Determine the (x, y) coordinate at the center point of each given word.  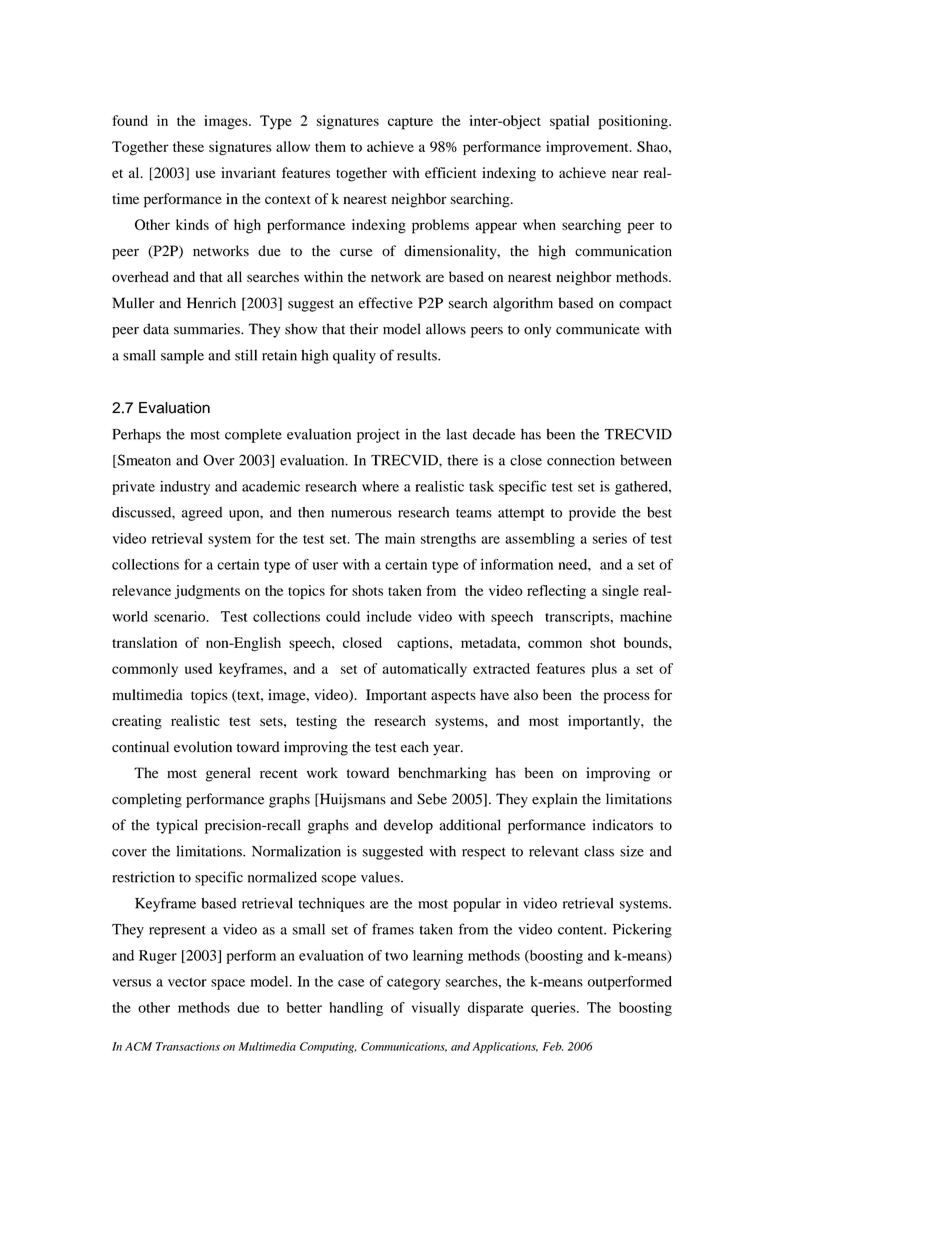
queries (554, 1009)
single (620, 592)
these (188, 146)
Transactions (188, 1046)
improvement (588, 148)
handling (356, 1009)
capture (410, 123)
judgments (207, 592)
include (389, 616)
